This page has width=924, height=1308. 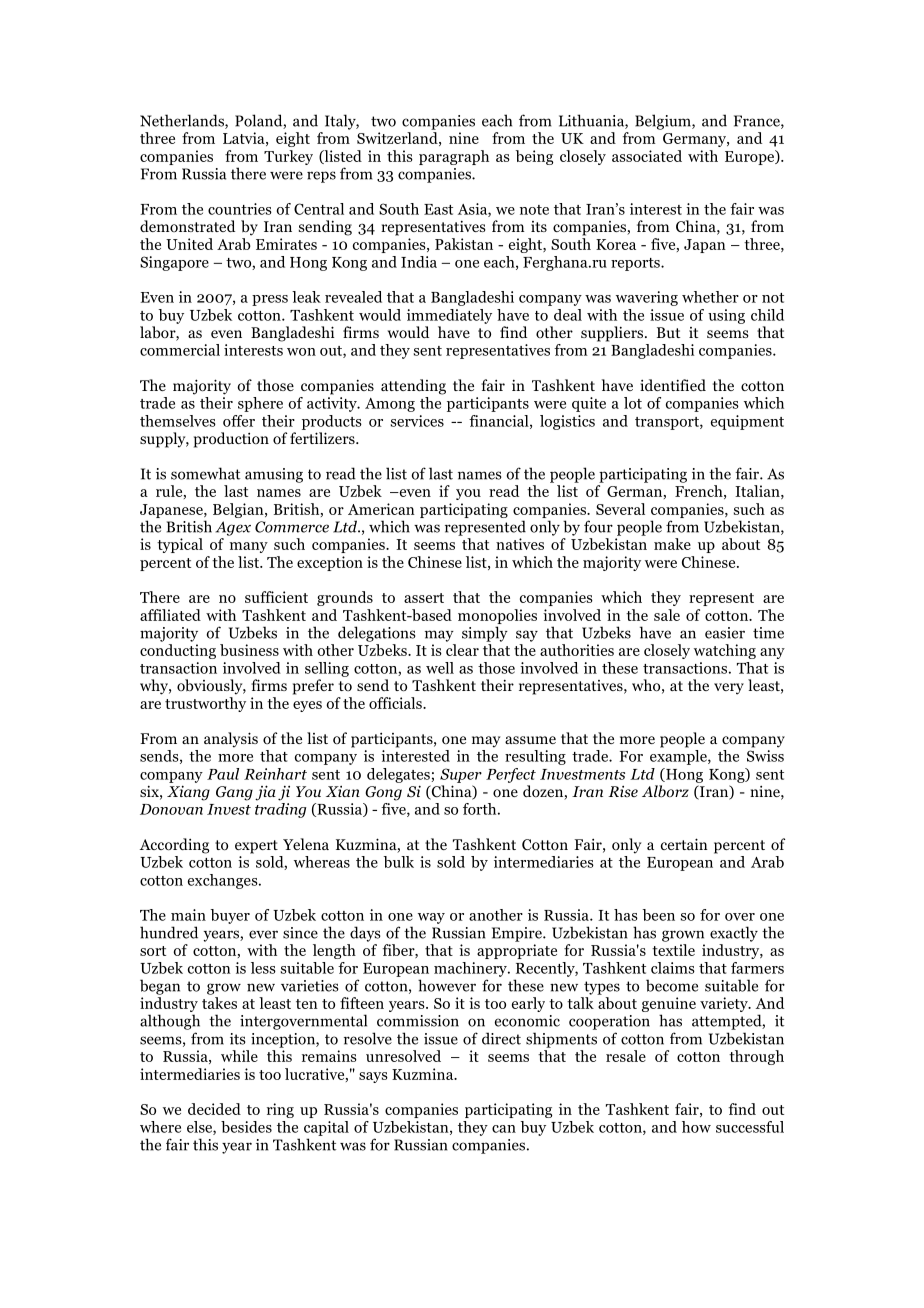 I want to click on Paul, so click(x=223, y=774).
